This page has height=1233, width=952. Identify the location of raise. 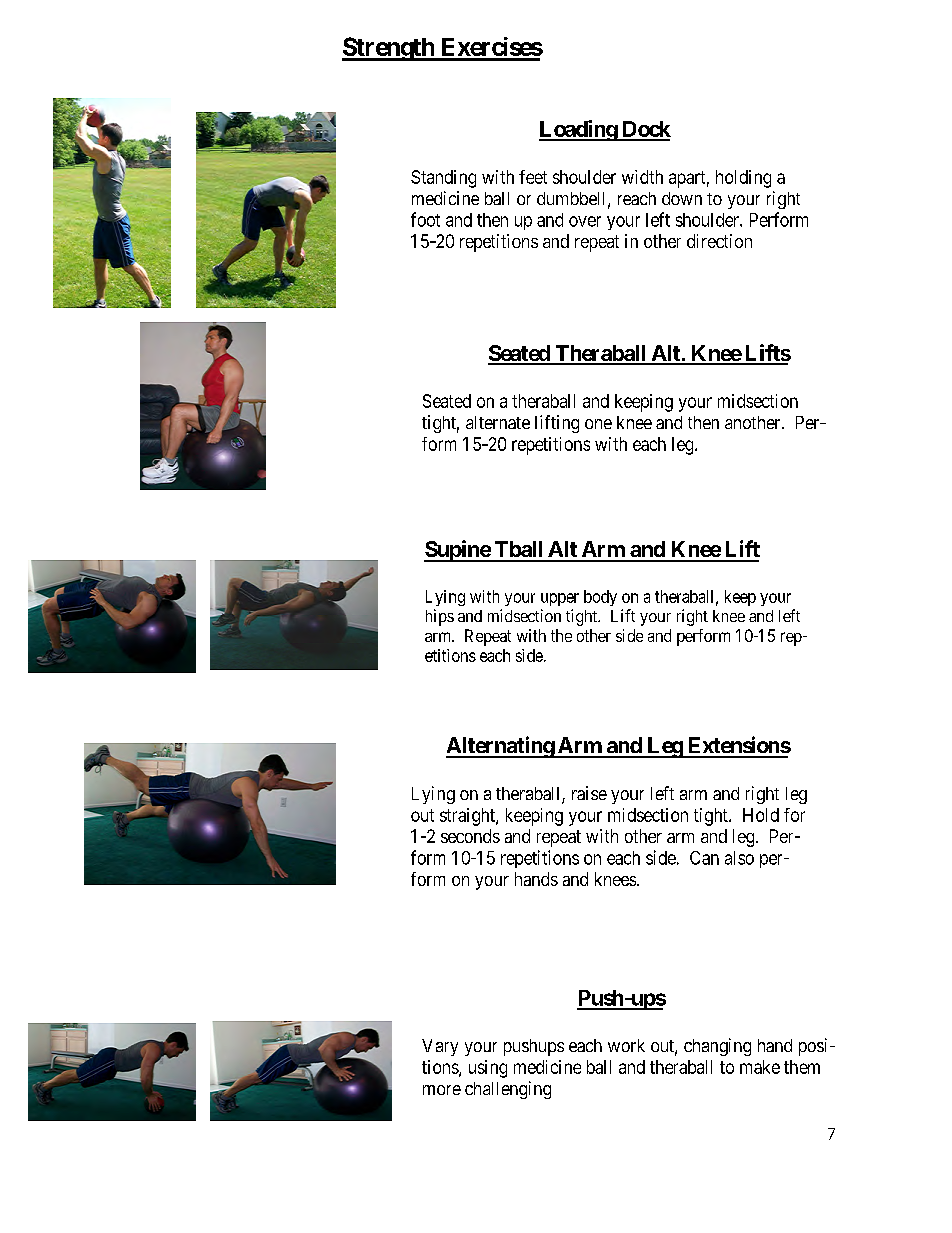
(589, 793).
